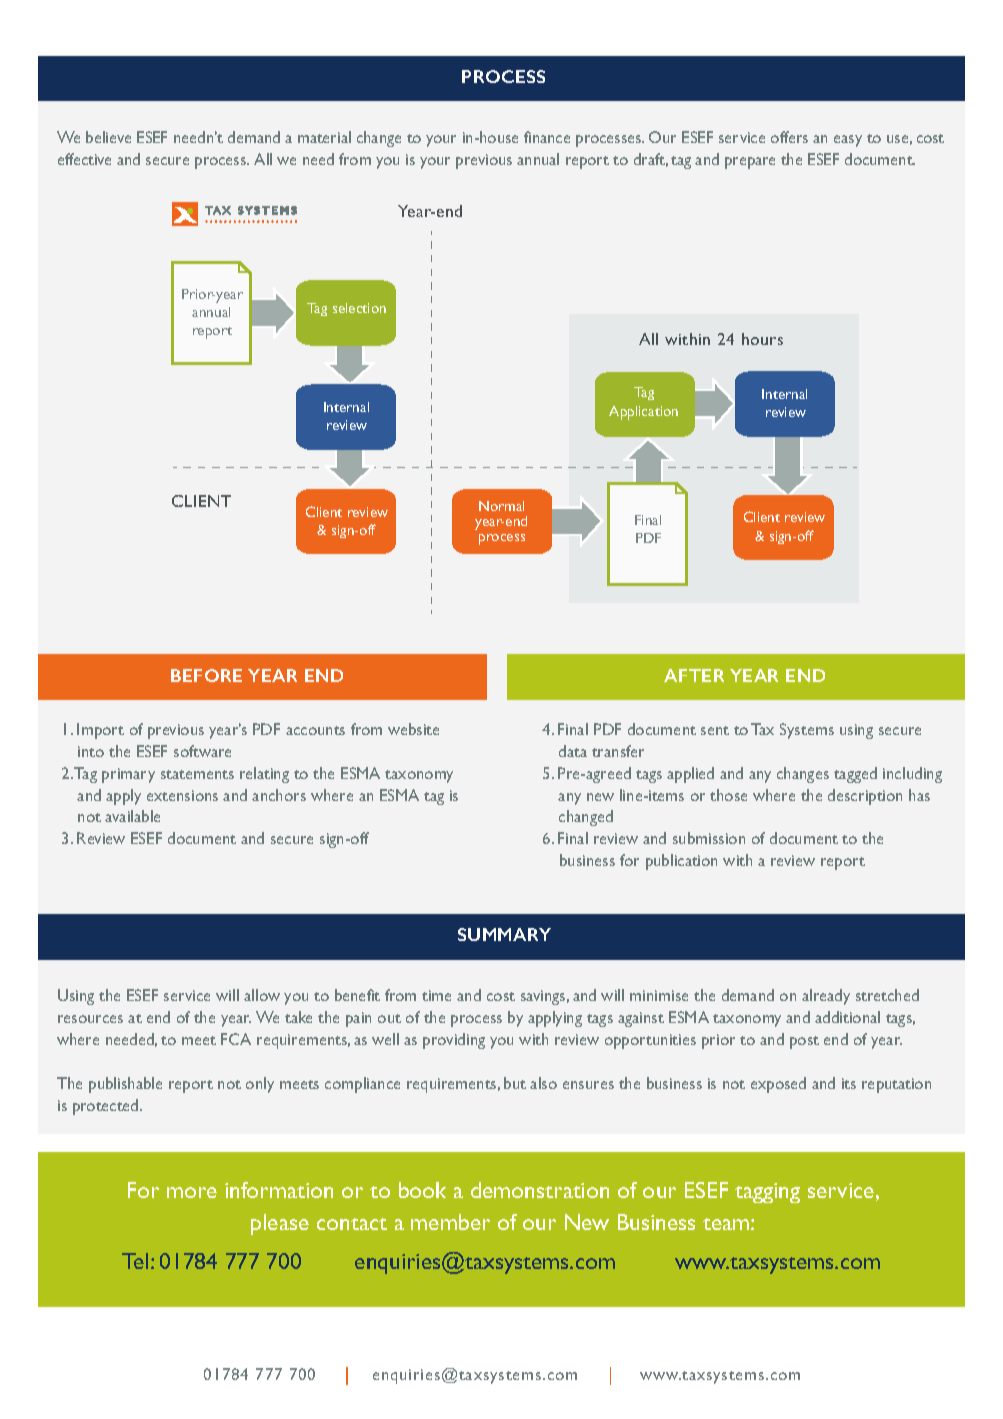 The width and height of the screenshot is (1003, 1419). I want to click on BEFORE, so click(206, 675).
